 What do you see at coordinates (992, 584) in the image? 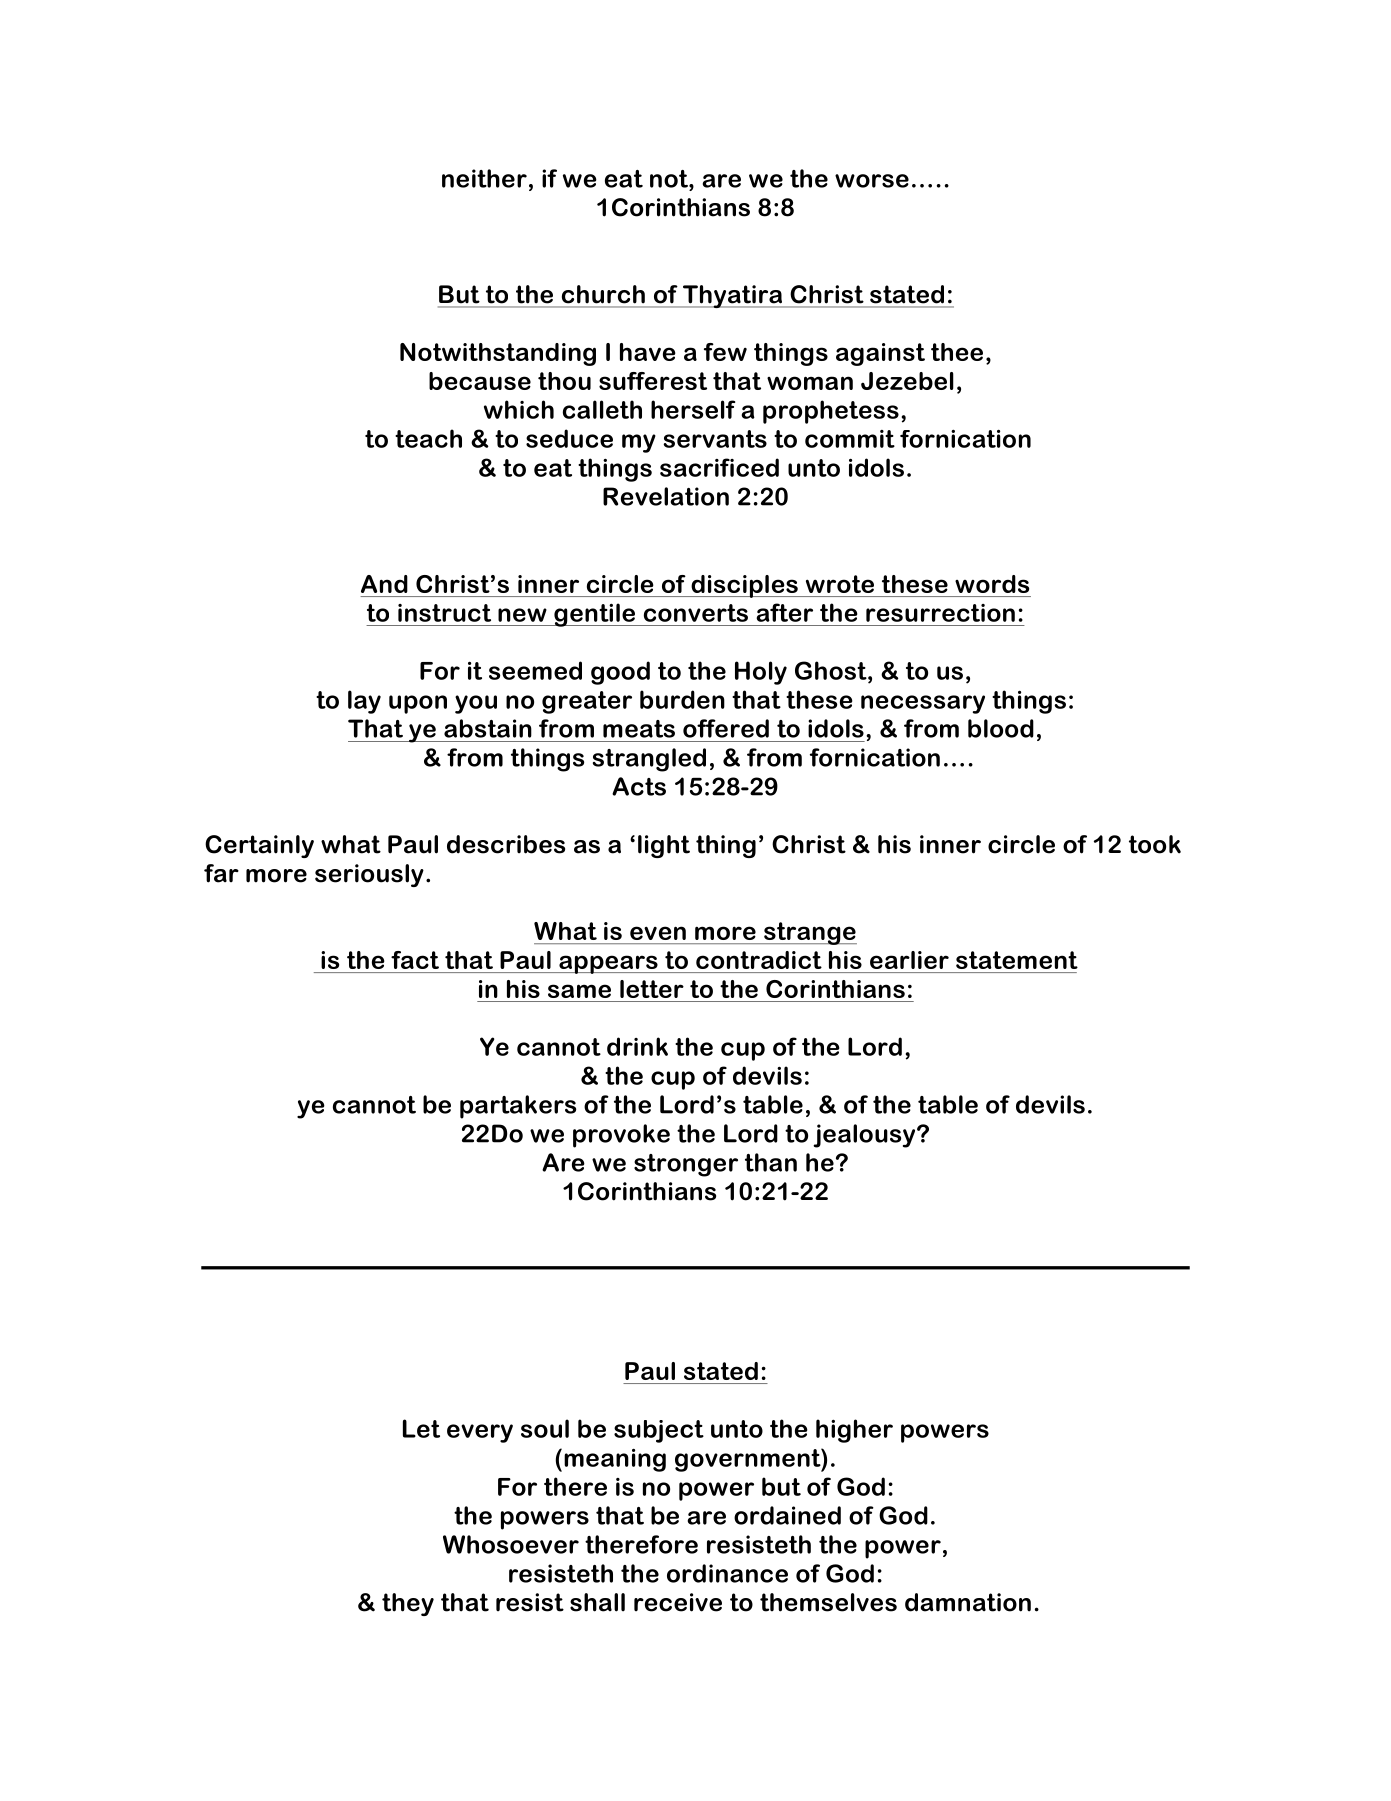
I see `words` at bounding box center [992, 584].
